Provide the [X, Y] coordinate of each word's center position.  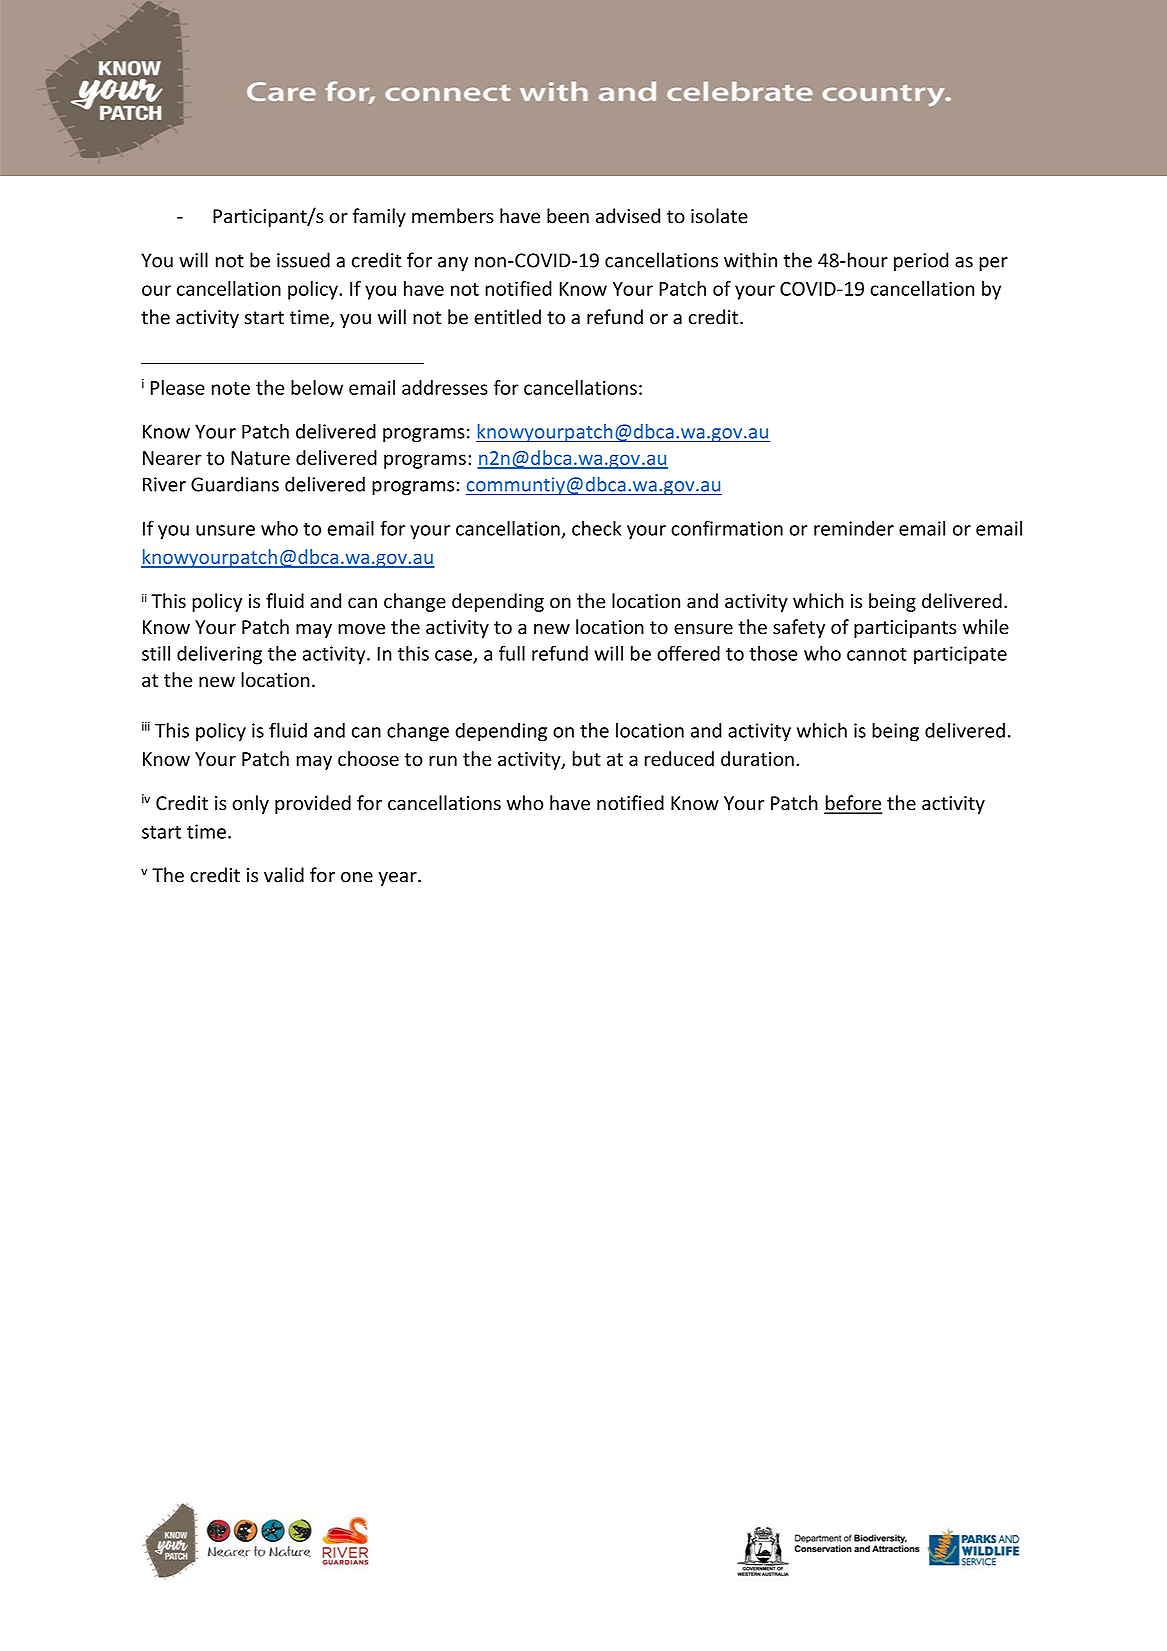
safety [799, 628]
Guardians [235, 484]
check [596, 528]
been [568, 216]
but [586, 758]
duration [757, 758]
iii [146, 726]
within [750, 260]
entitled [507, 317]
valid [284, 875]
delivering [219, 655]
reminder [854, 528]
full [512, 653]
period [921, 261]
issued [303, 260]
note [231, 388]
